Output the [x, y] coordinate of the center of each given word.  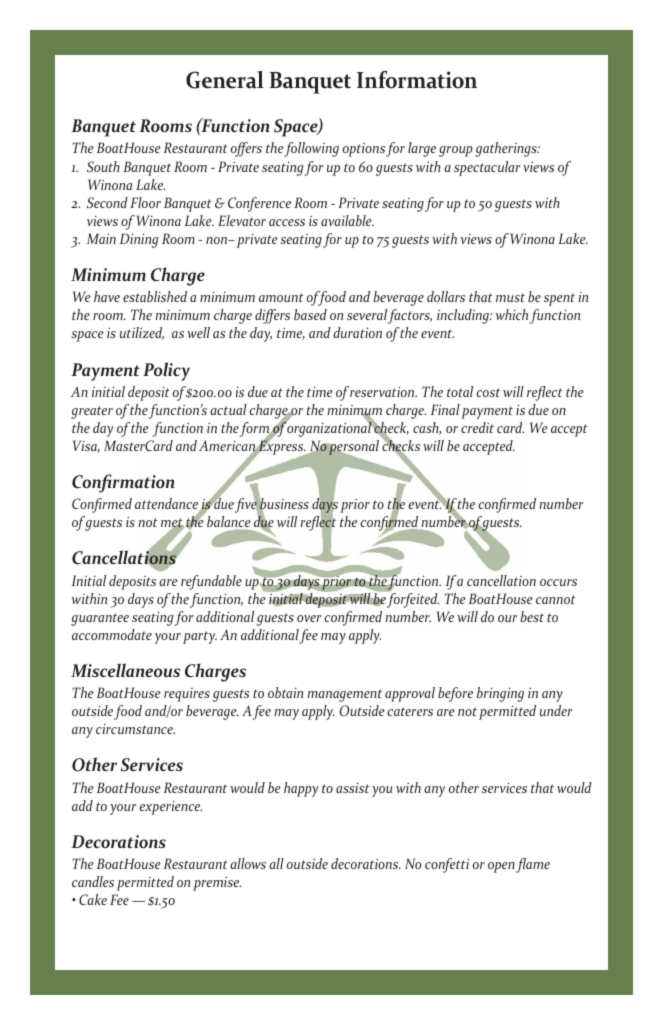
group [456, 151]
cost [488, 392]
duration [357, 332]
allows [248, 863]
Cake [93, 899]
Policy [166, 371]
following [311, 149]
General [225, 80]
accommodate [112, 634]
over [309, 618]
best [532, 616]
